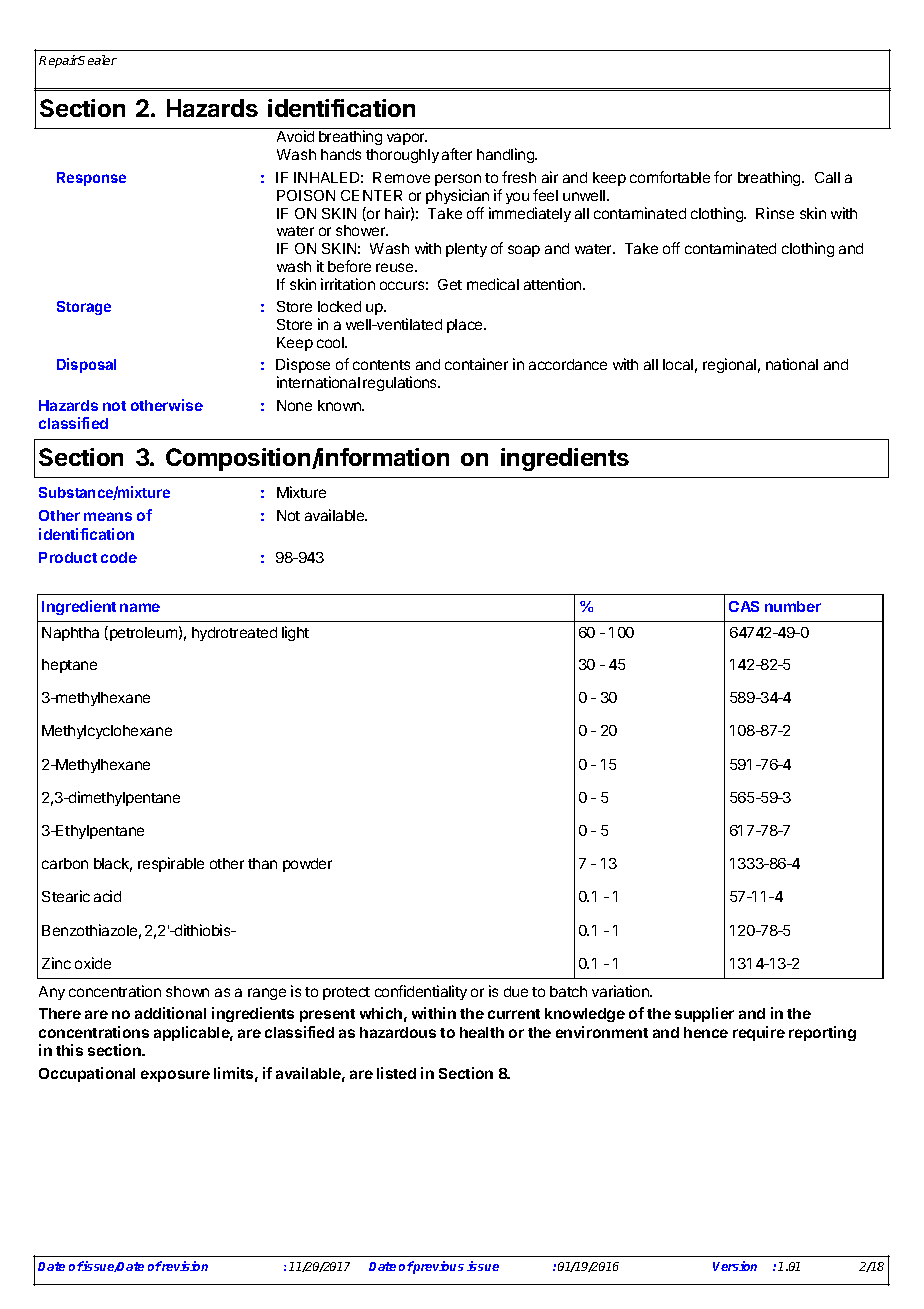 The image size is (924, 1309). Describe the element at coordinates (621, 991) in the page. I see `variation` at that location.
